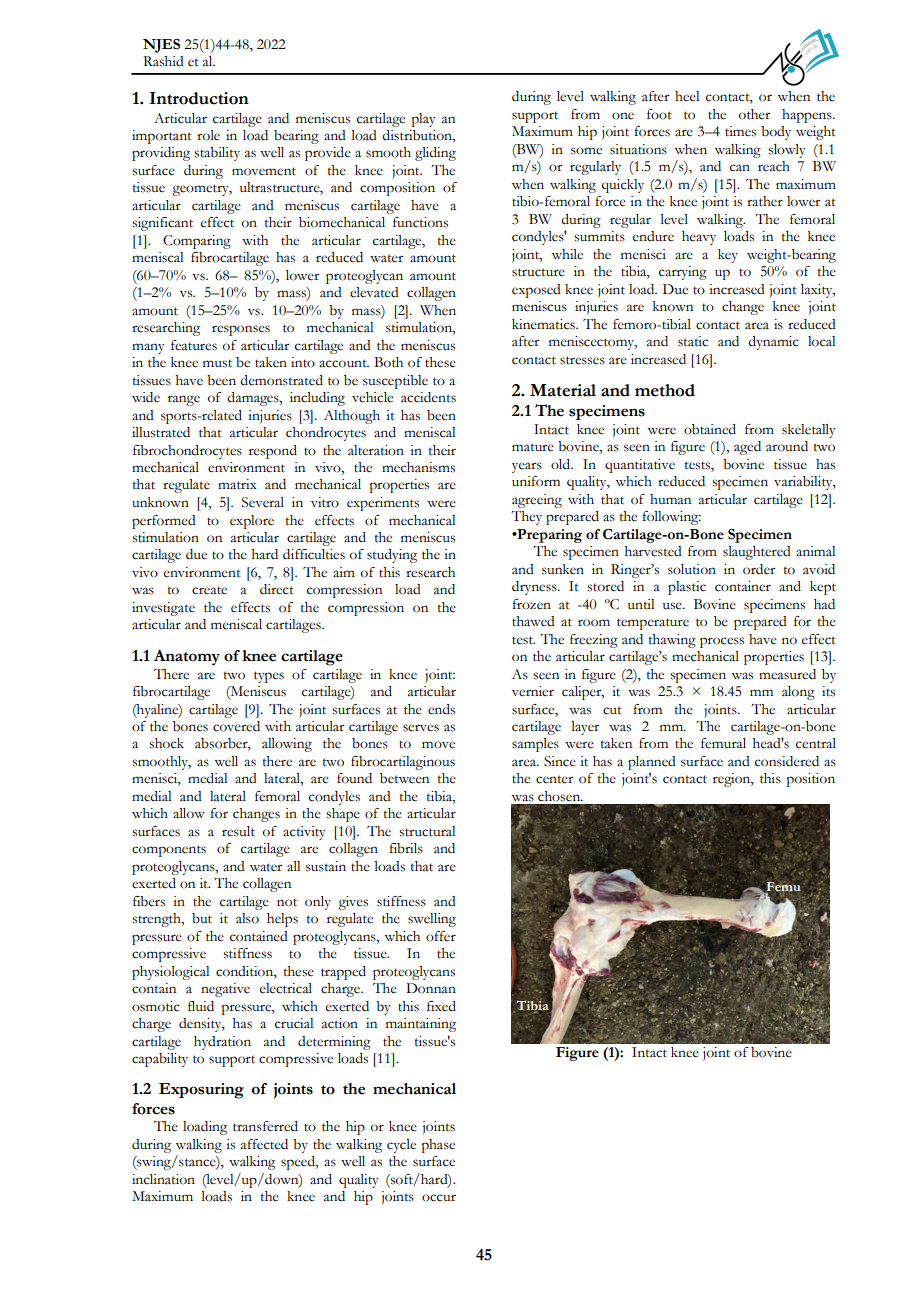  I want to click on process, so click(722, 642).
